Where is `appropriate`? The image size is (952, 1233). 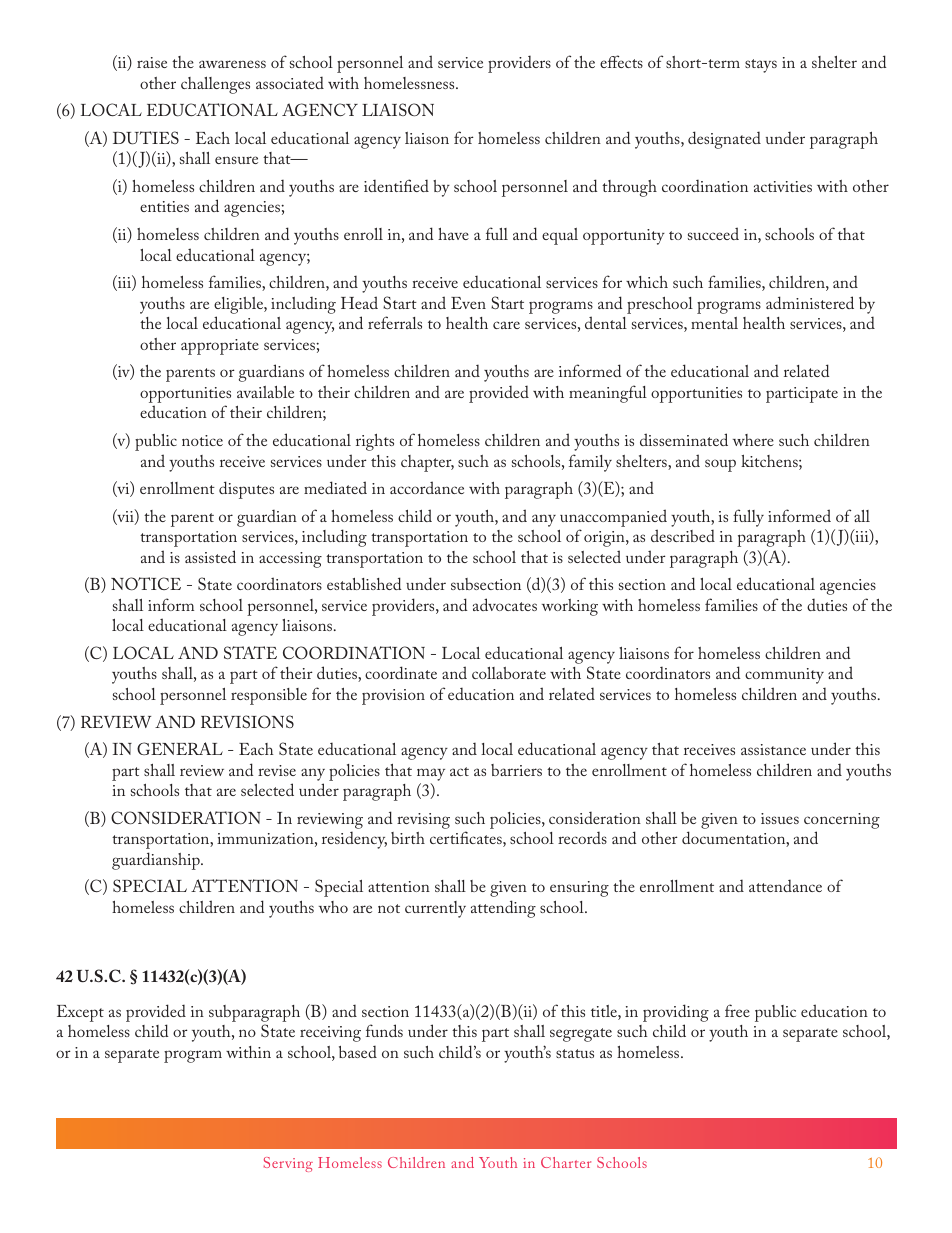
appropriate is located at coordinates (220, 347).
